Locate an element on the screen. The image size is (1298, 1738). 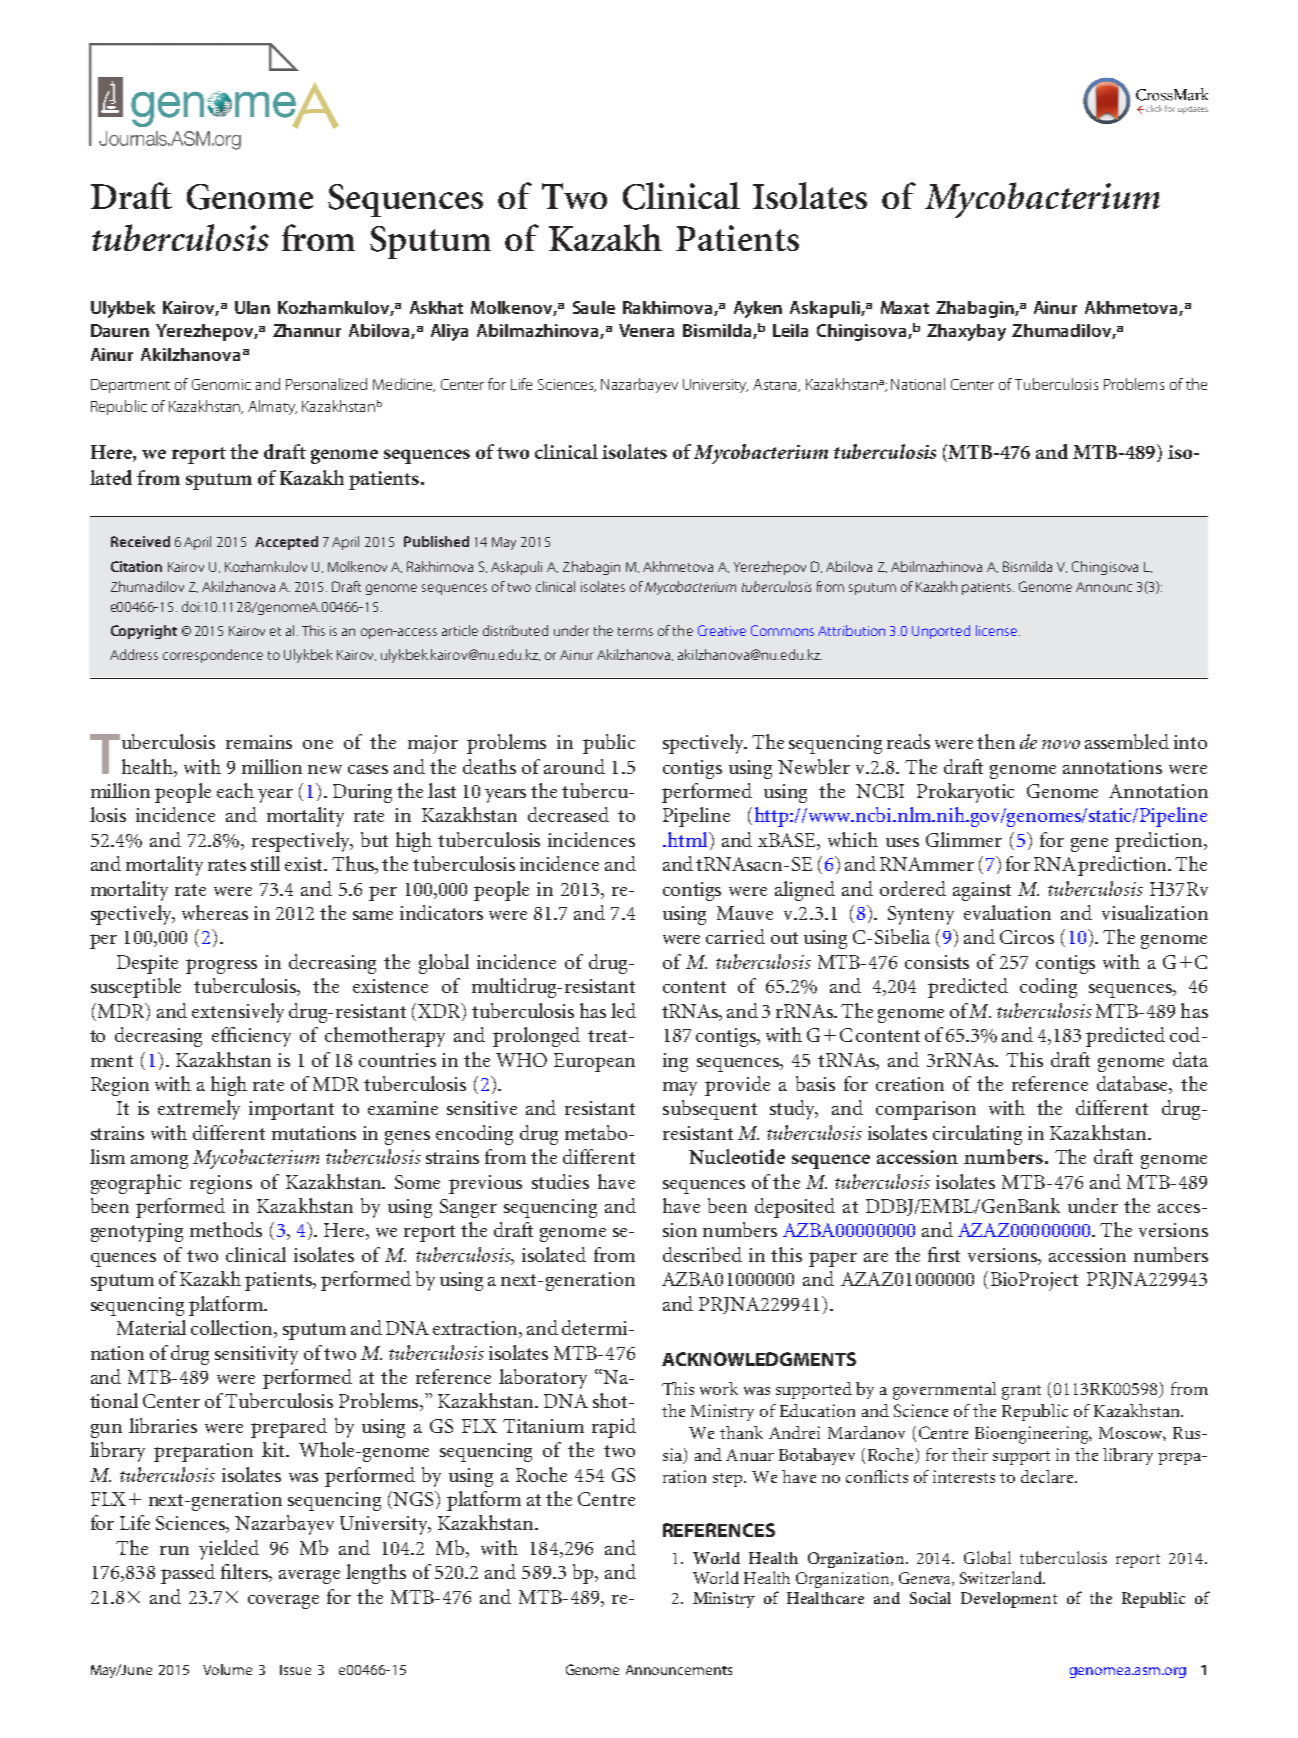
Genomic is located at coordinates (221, 384).
